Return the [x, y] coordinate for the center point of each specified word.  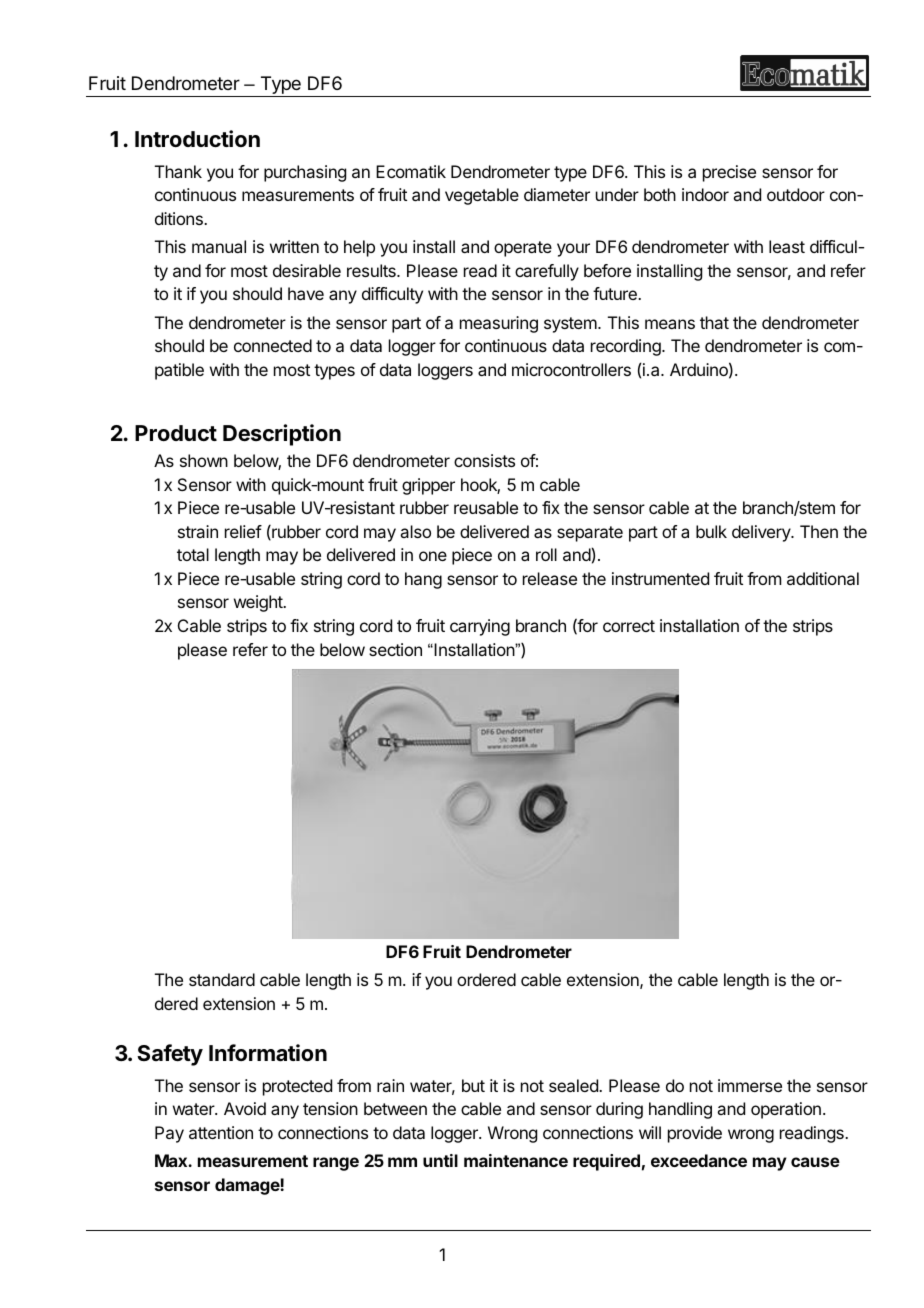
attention [221, 1132]
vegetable [482, 196]
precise [729, 173]
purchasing [305, 173]
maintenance [516, 1160]
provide [695, 1134]
